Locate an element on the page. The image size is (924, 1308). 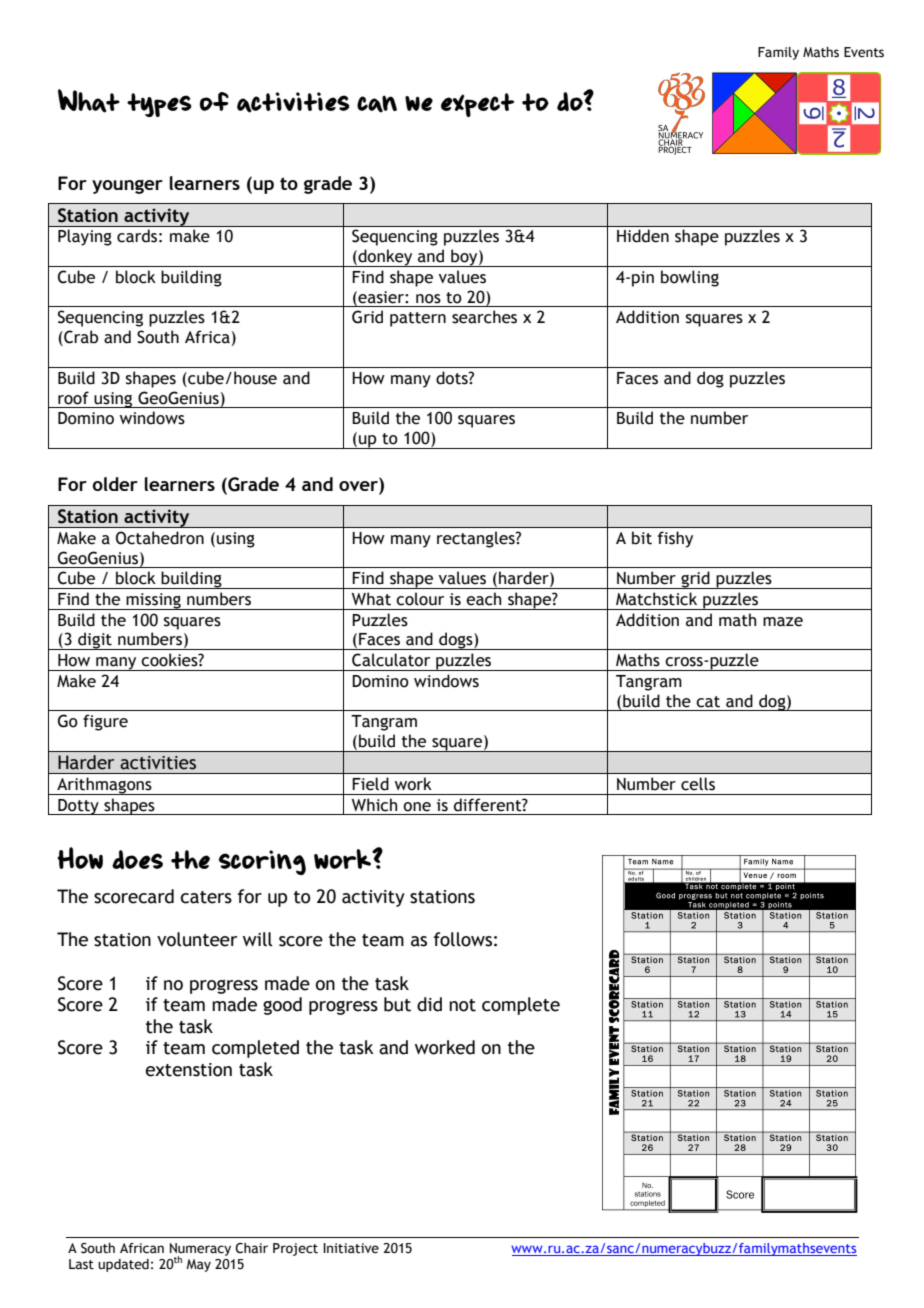
Hidden is located at coordinates (643, 236).
